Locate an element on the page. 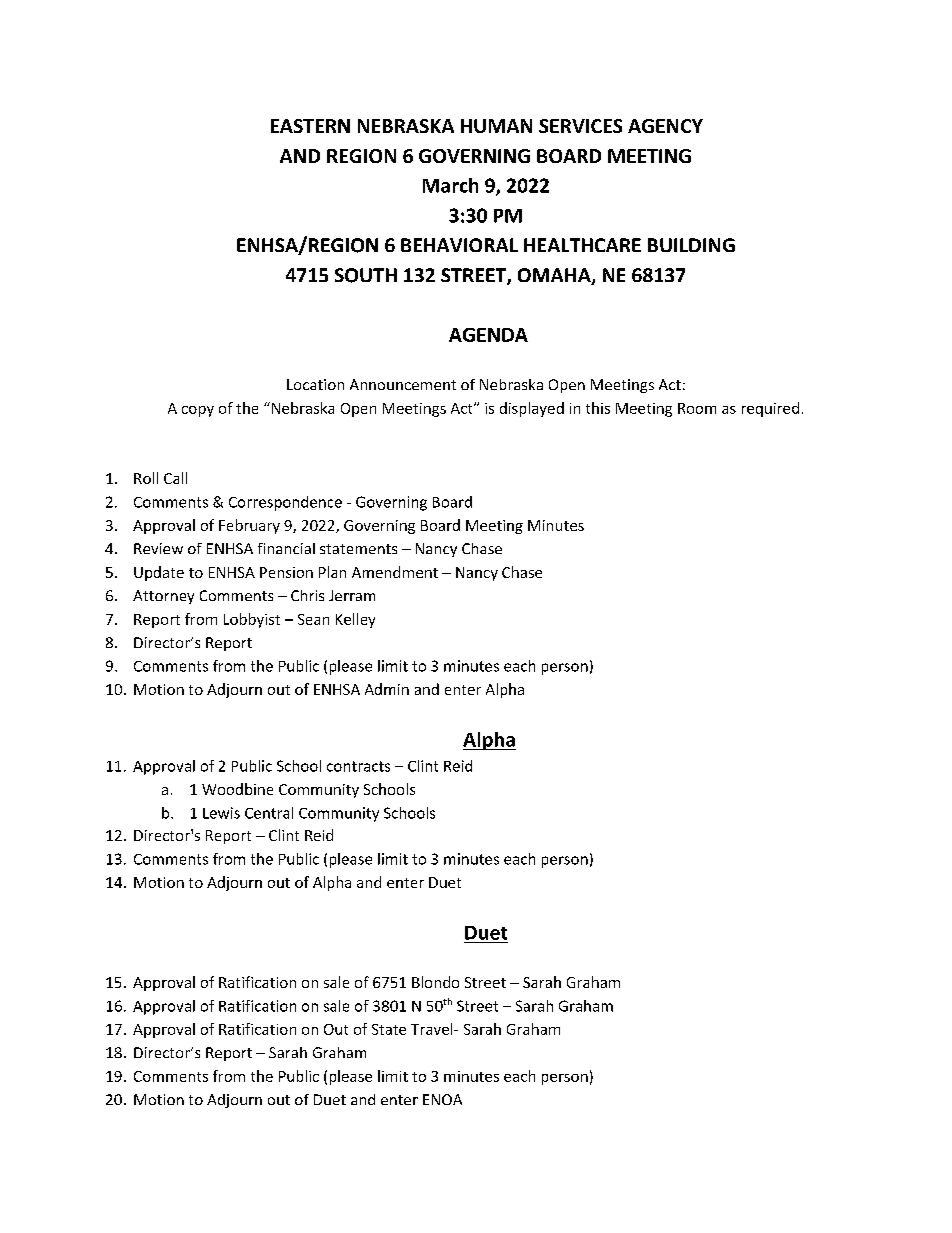  HUMAN is located at coordinates (496, 126).
